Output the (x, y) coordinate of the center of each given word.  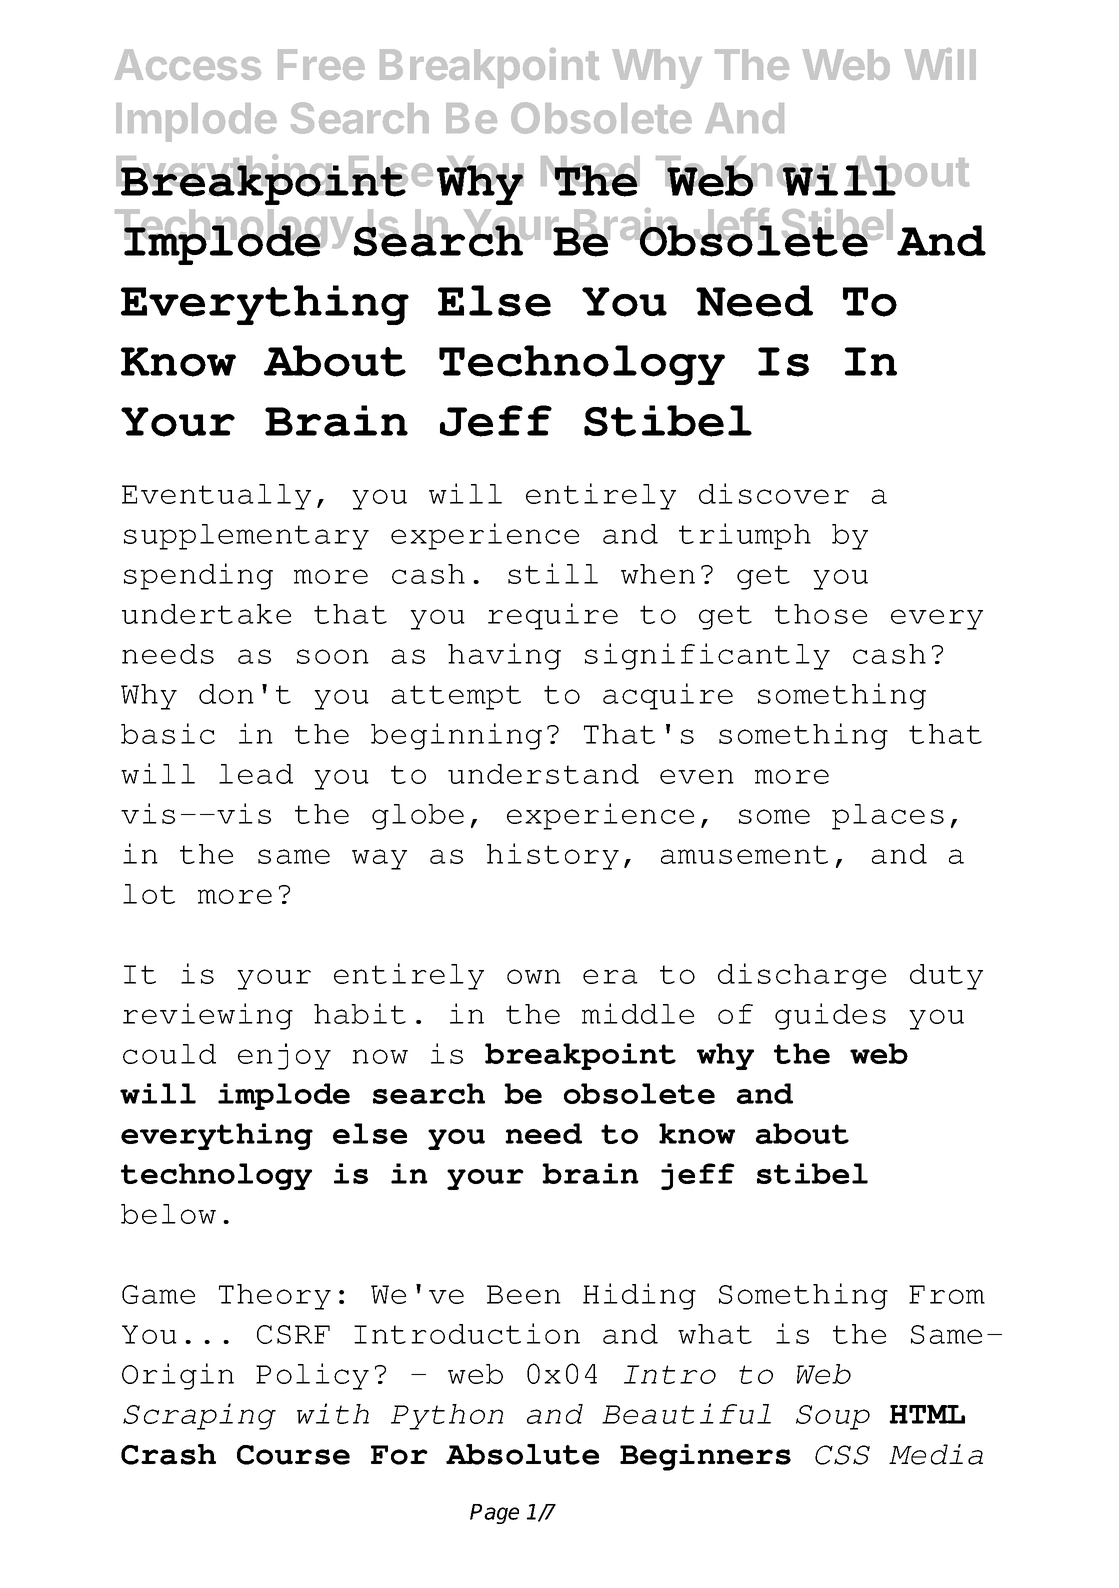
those (821, 614)
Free (321, 64)
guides (830, 1016)
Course (293, 1455)
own (534, 976)
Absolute (522, 1454)
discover (774, 493)
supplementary (246, 537)
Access (188, 64)
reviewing (208, 1016)
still (553, 573)
